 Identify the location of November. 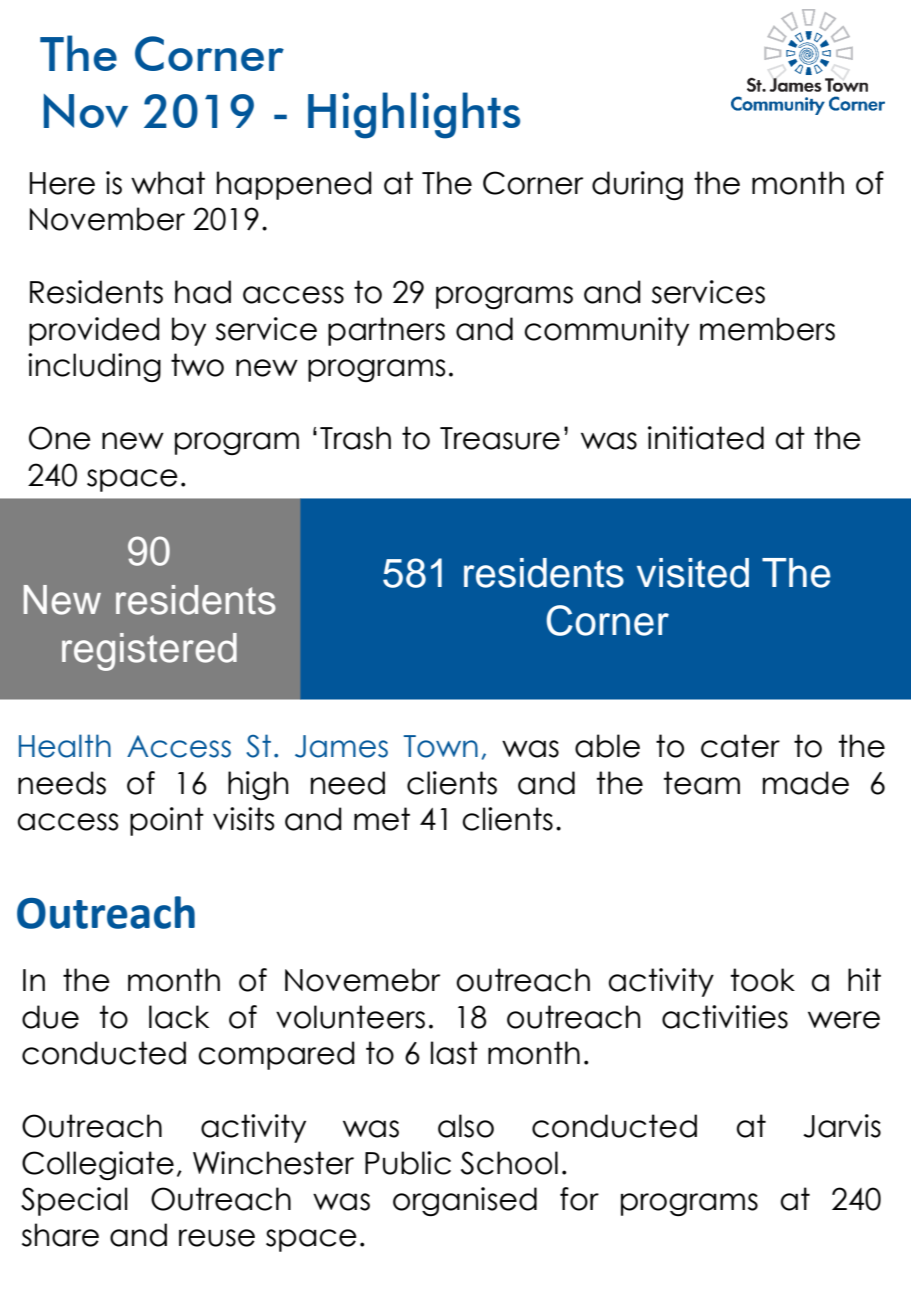
(107, 219).
